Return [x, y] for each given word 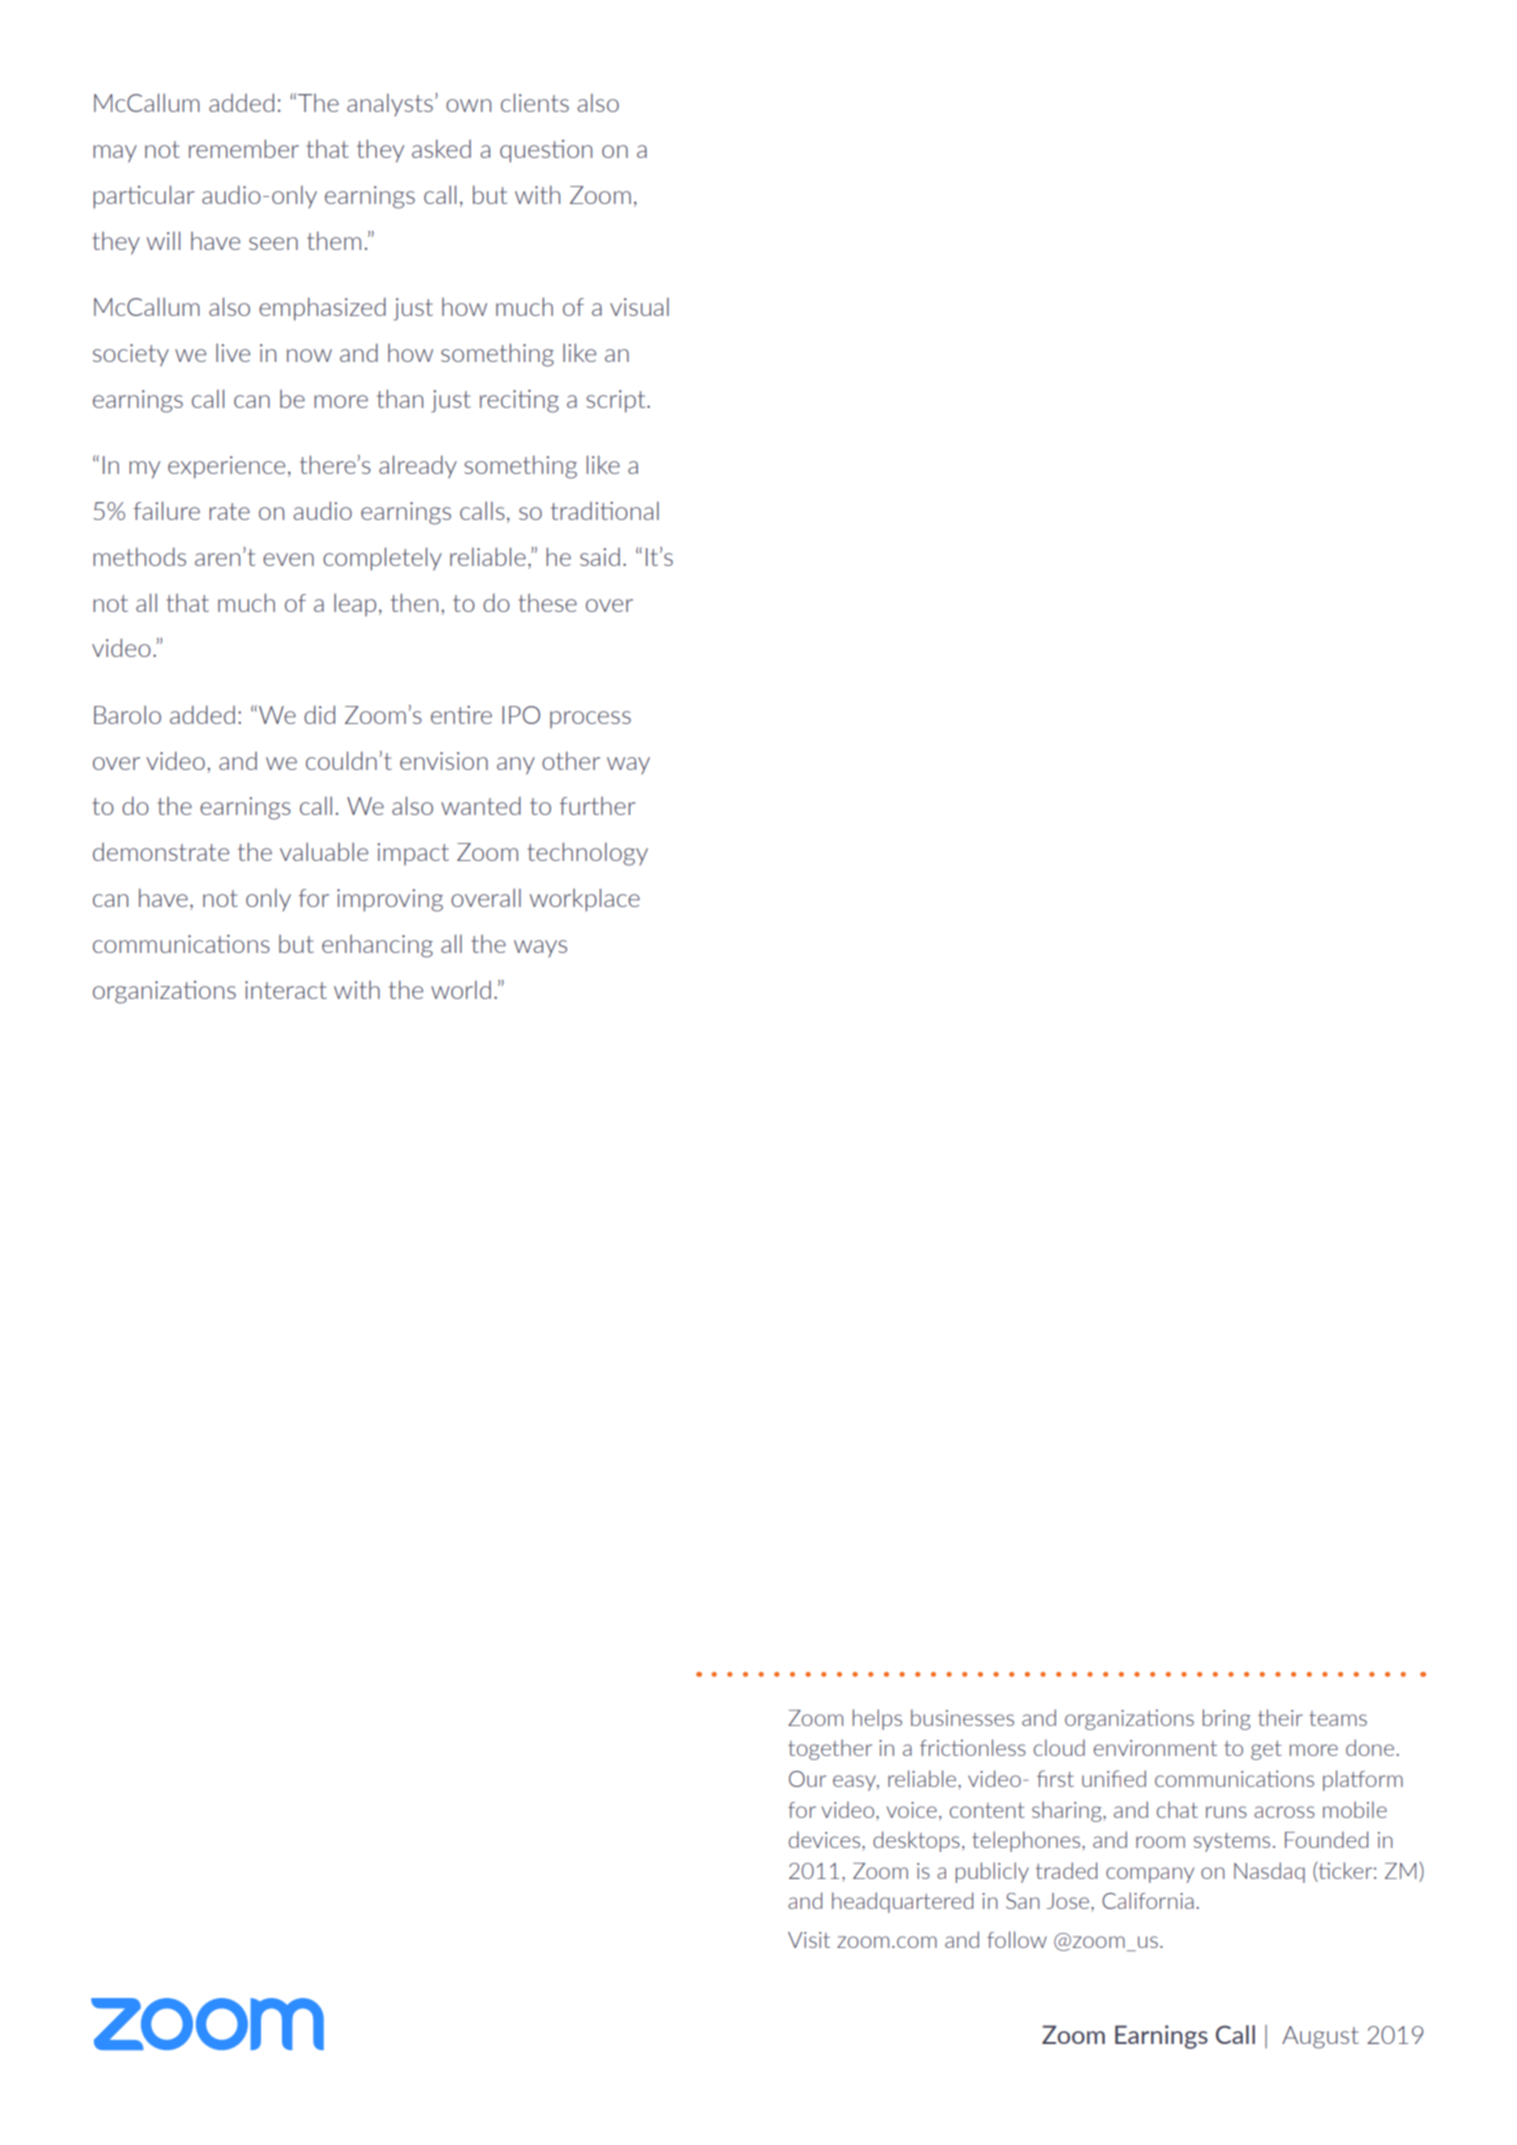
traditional [605, 511]
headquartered [902, 1902]
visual [639, 307]
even [288, 559]
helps [877, 1719]
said [600, 557]
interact [286, 990]
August [1320, 2037]
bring [1227, 1719]
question [546, 151]
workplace [585, 900]
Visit [809, 1940]
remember [244, 148]
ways [540, 948]
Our [807, 1779]
